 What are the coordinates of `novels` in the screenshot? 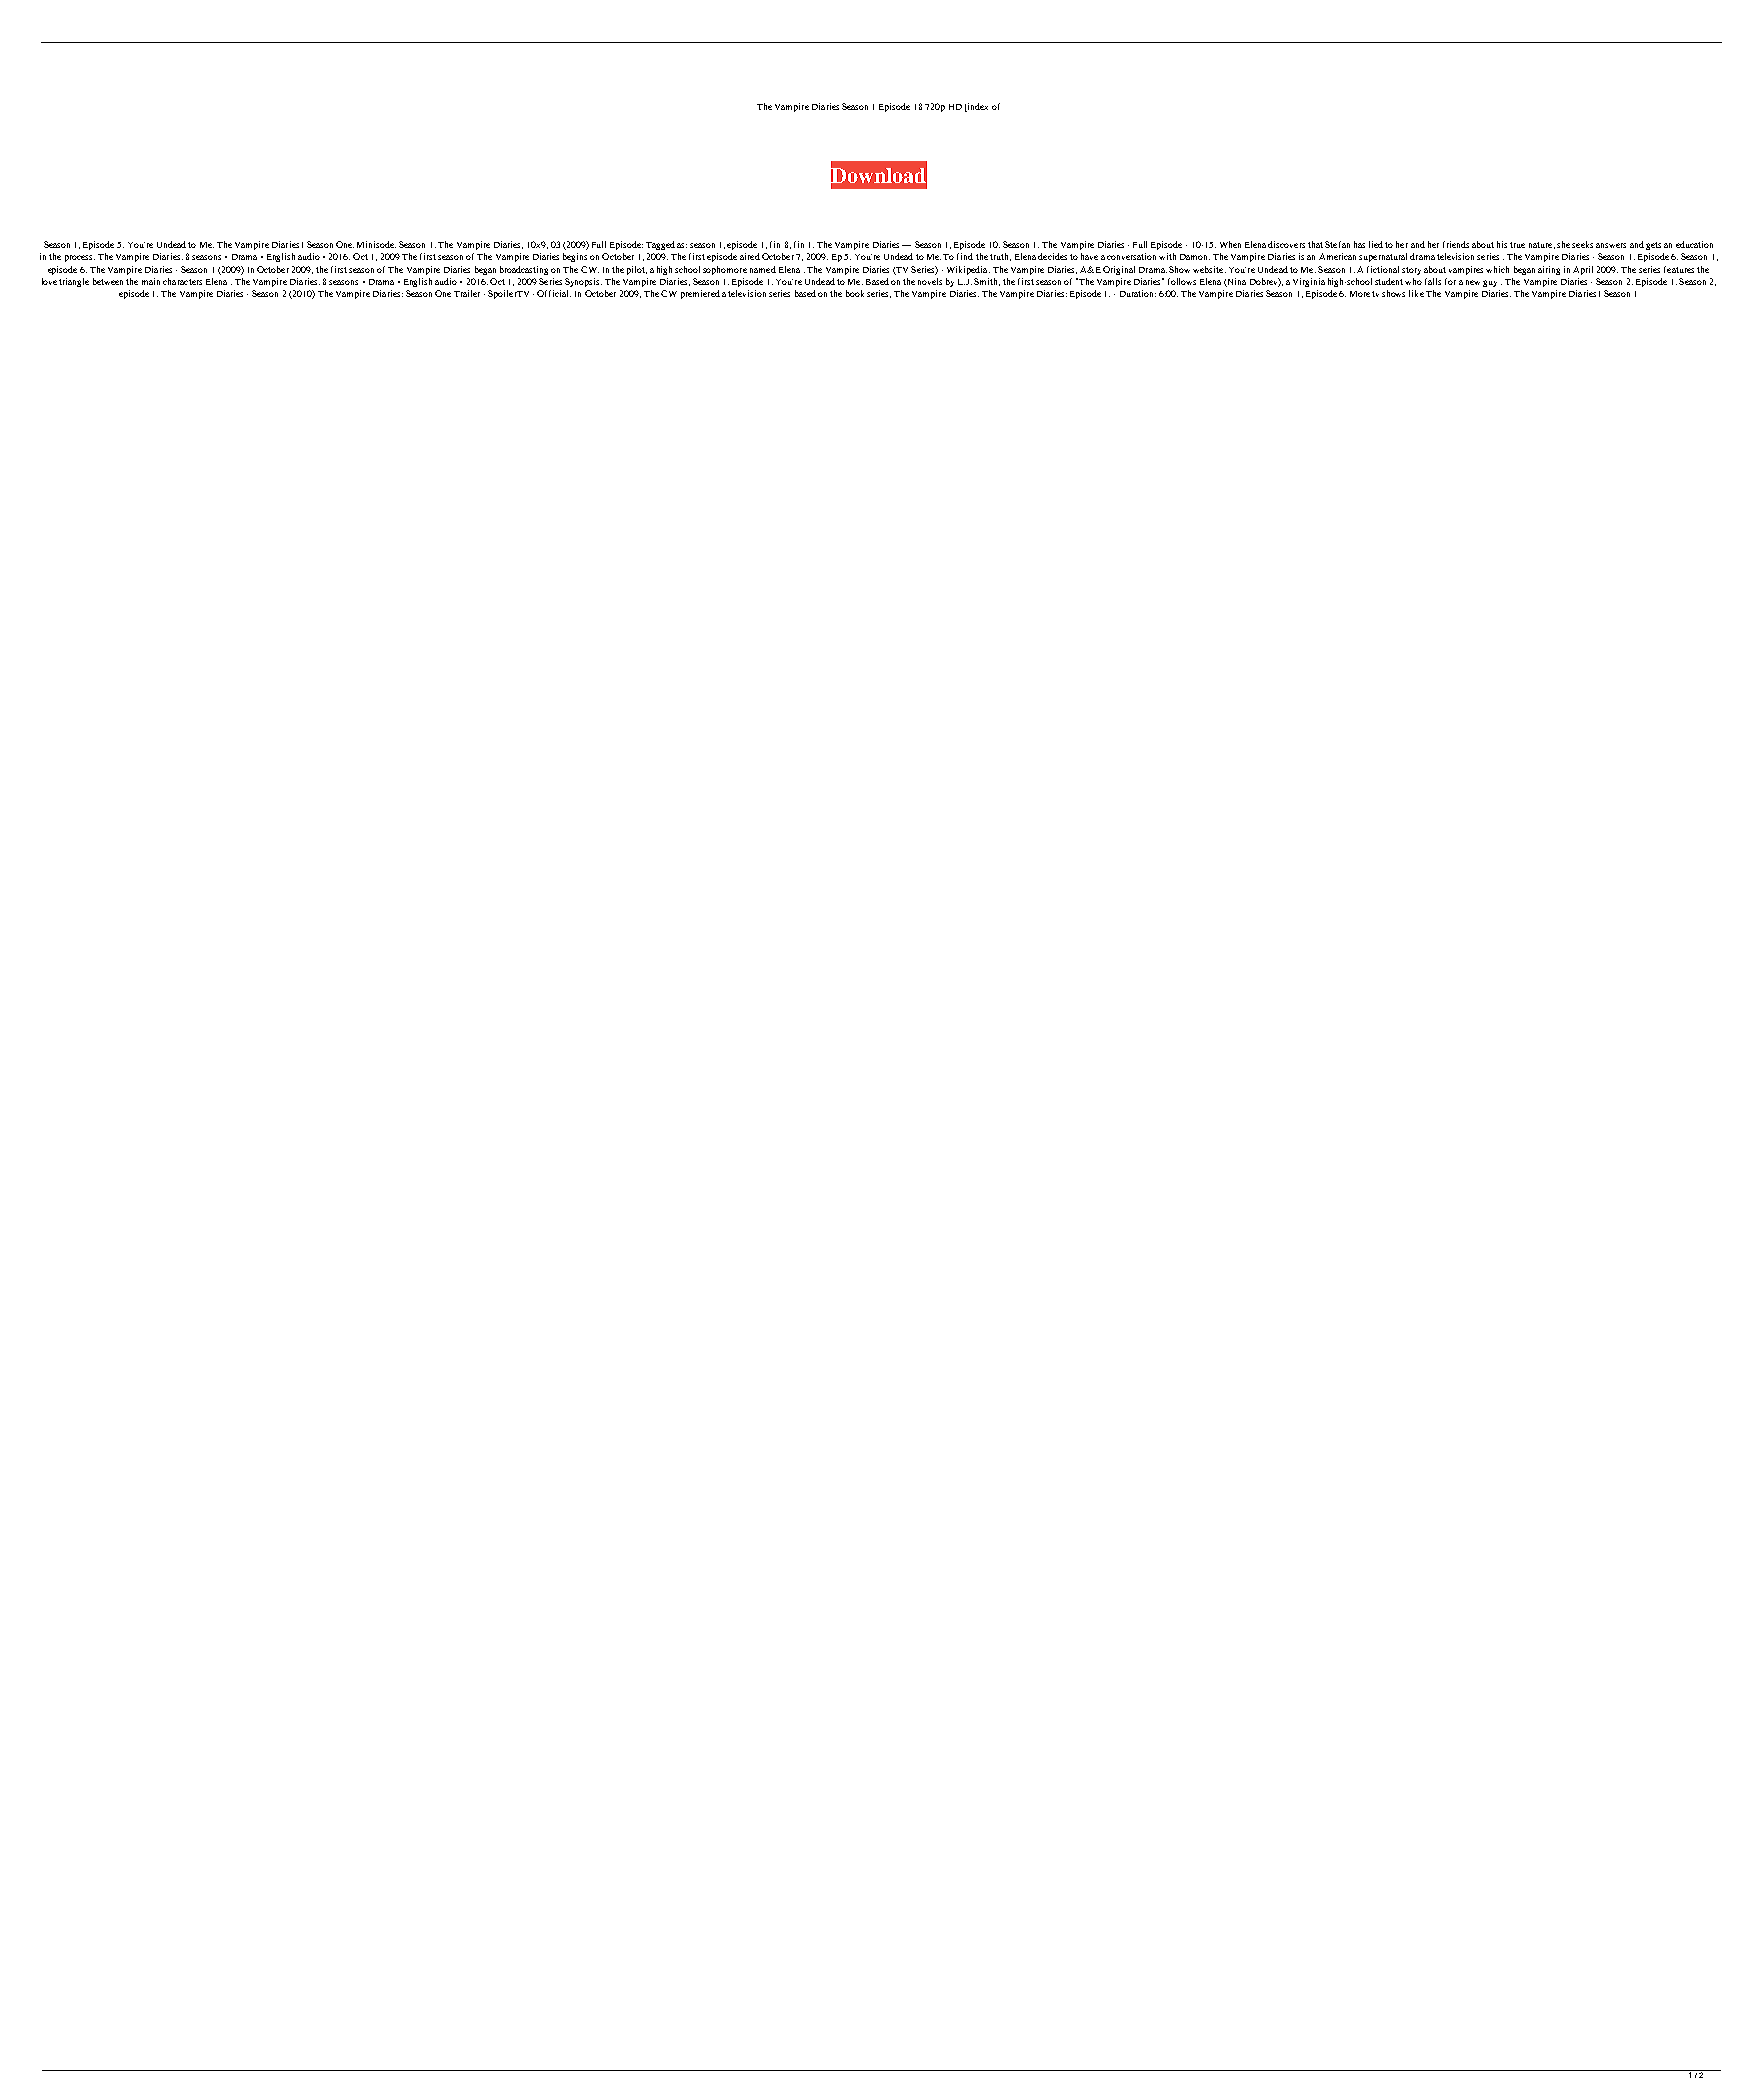 It's located at (930, 281).
